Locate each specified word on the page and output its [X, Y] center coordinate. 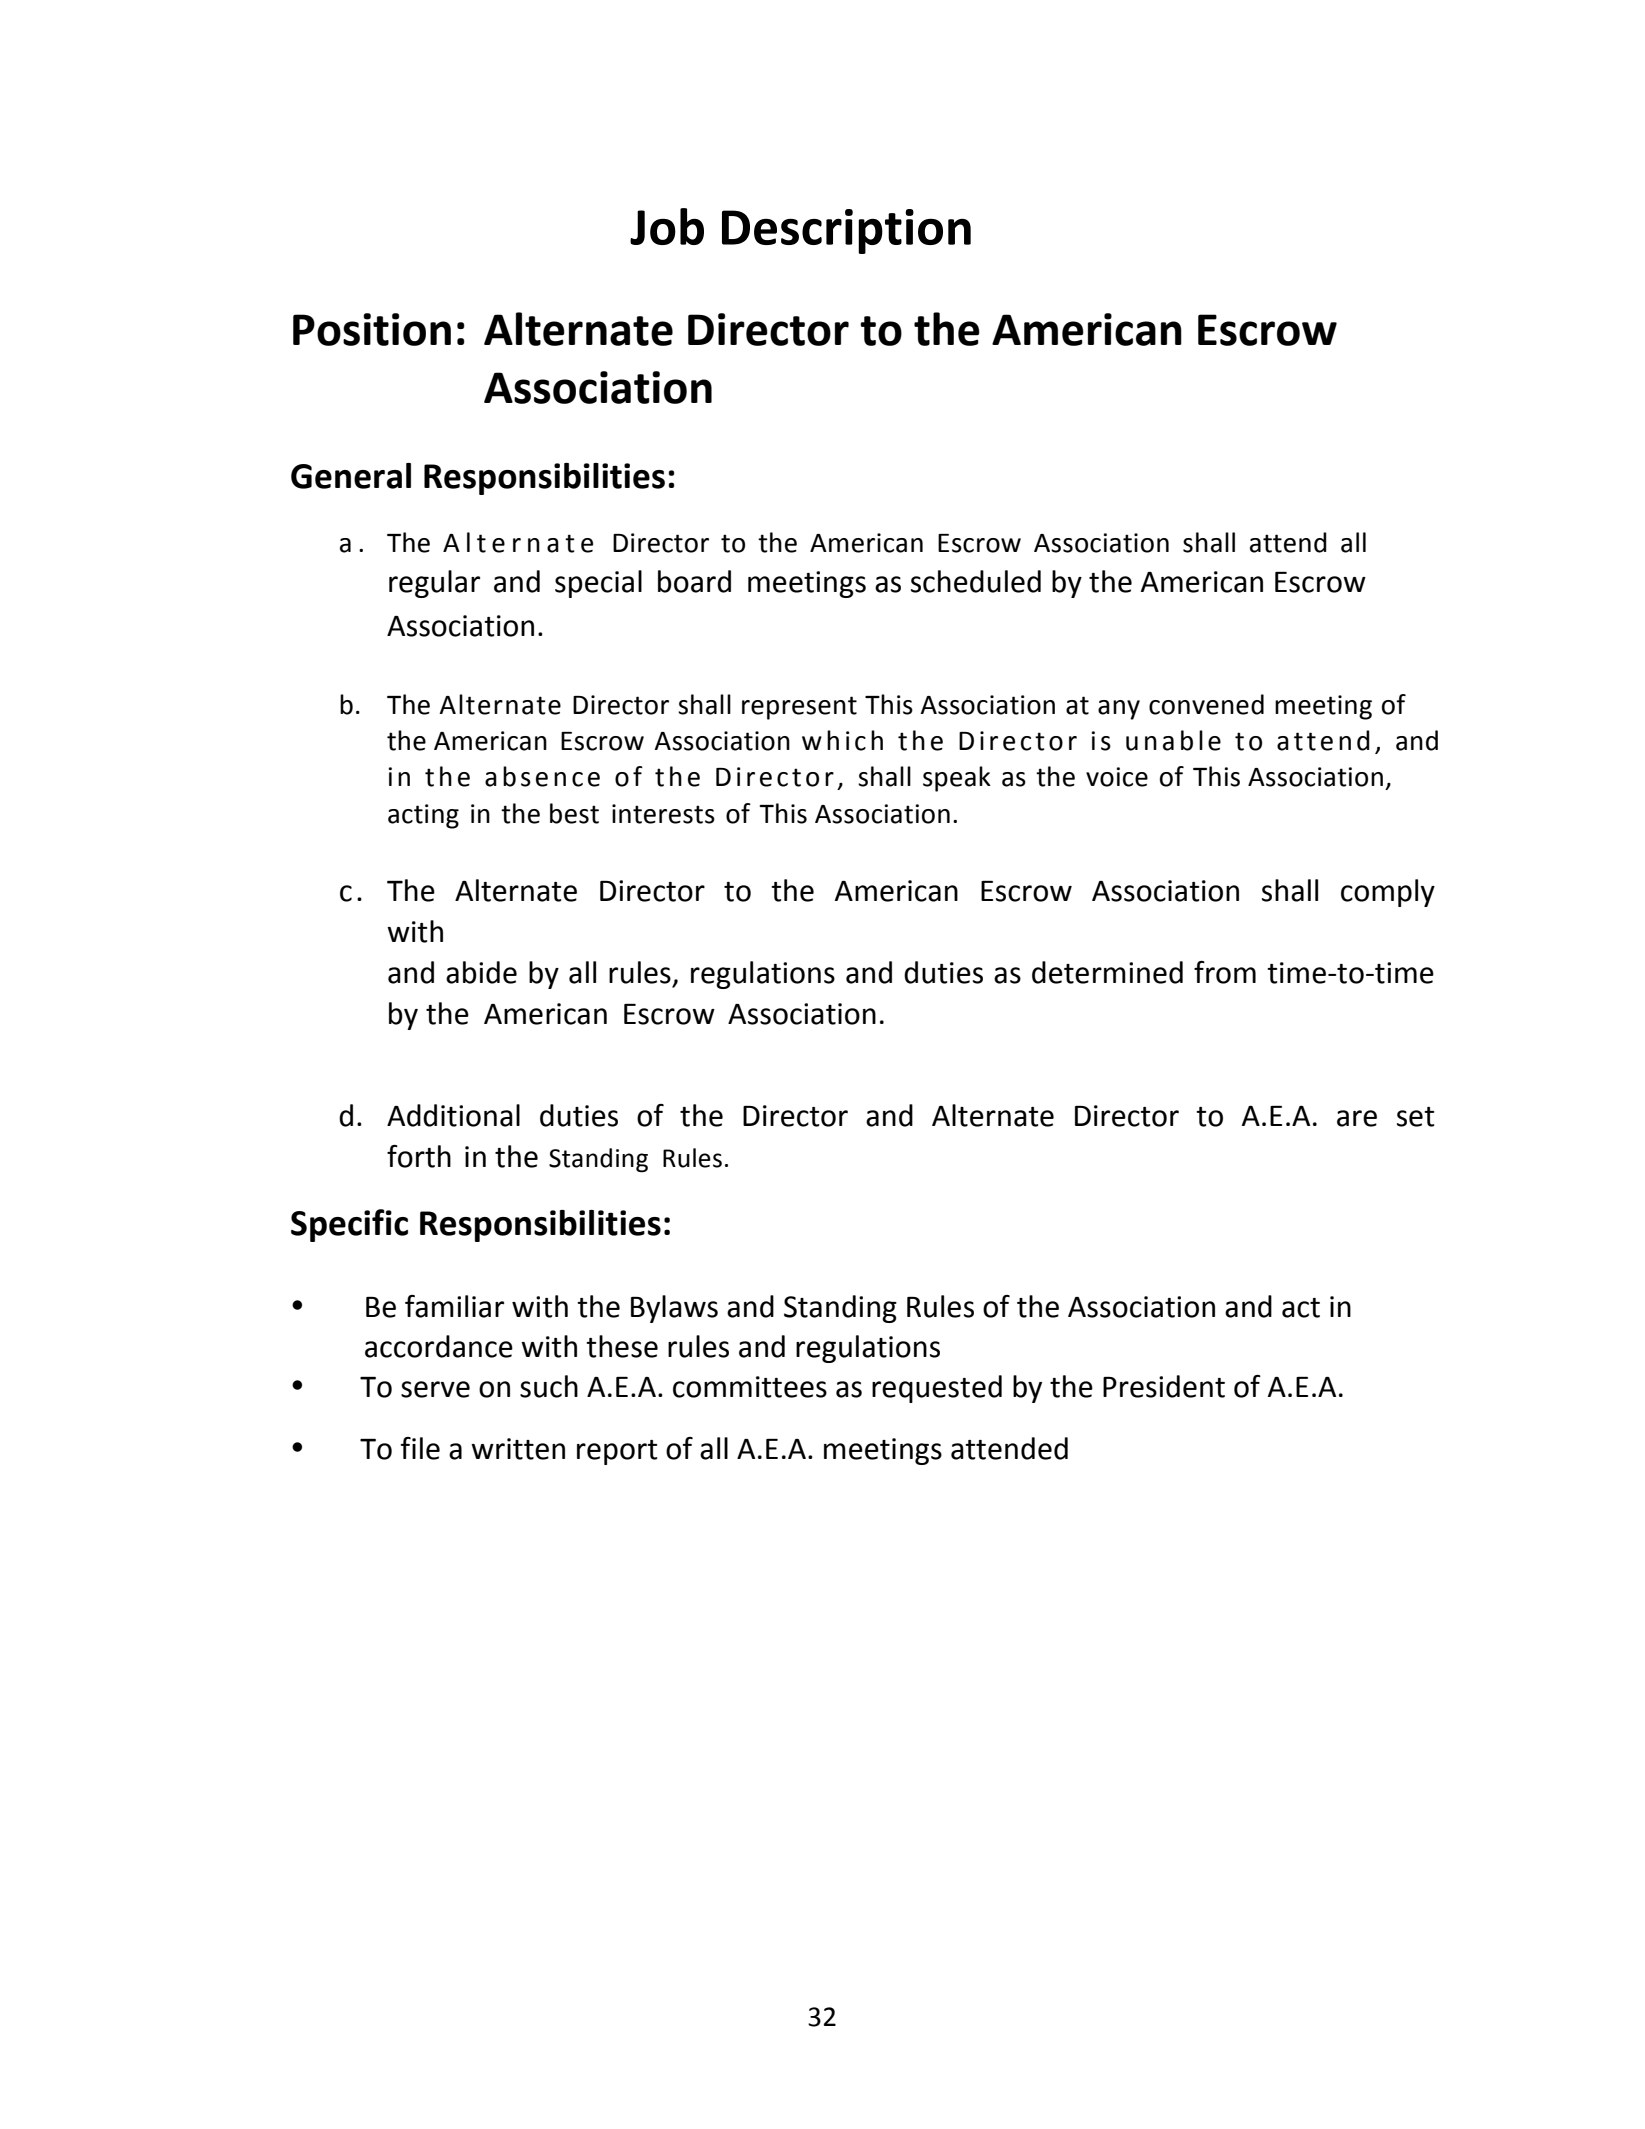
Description [846, 231]
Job [667, 226]
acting [423, 816]
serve [435, 1389]
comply [1388, 893]
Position [372, 329]
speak [957, 779]
